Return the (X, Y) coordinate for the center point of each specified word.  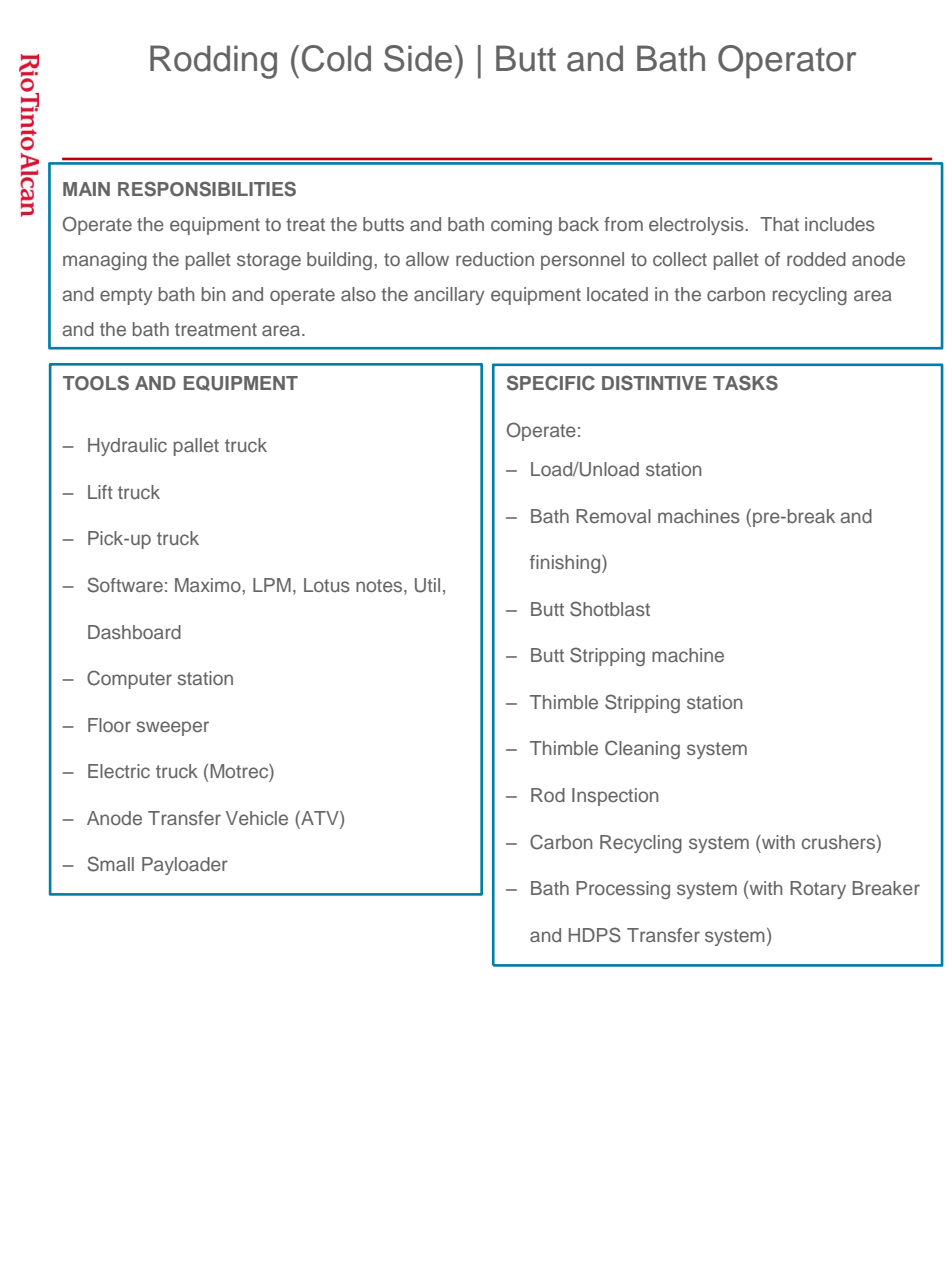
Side (418, 58)
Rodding (213, 62)
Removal (613, 516)
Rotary (818, 890)
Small (111, 864)
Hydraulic (127, 447)
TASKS (745, 383)
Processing (623, 890)
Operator (787, 62)
